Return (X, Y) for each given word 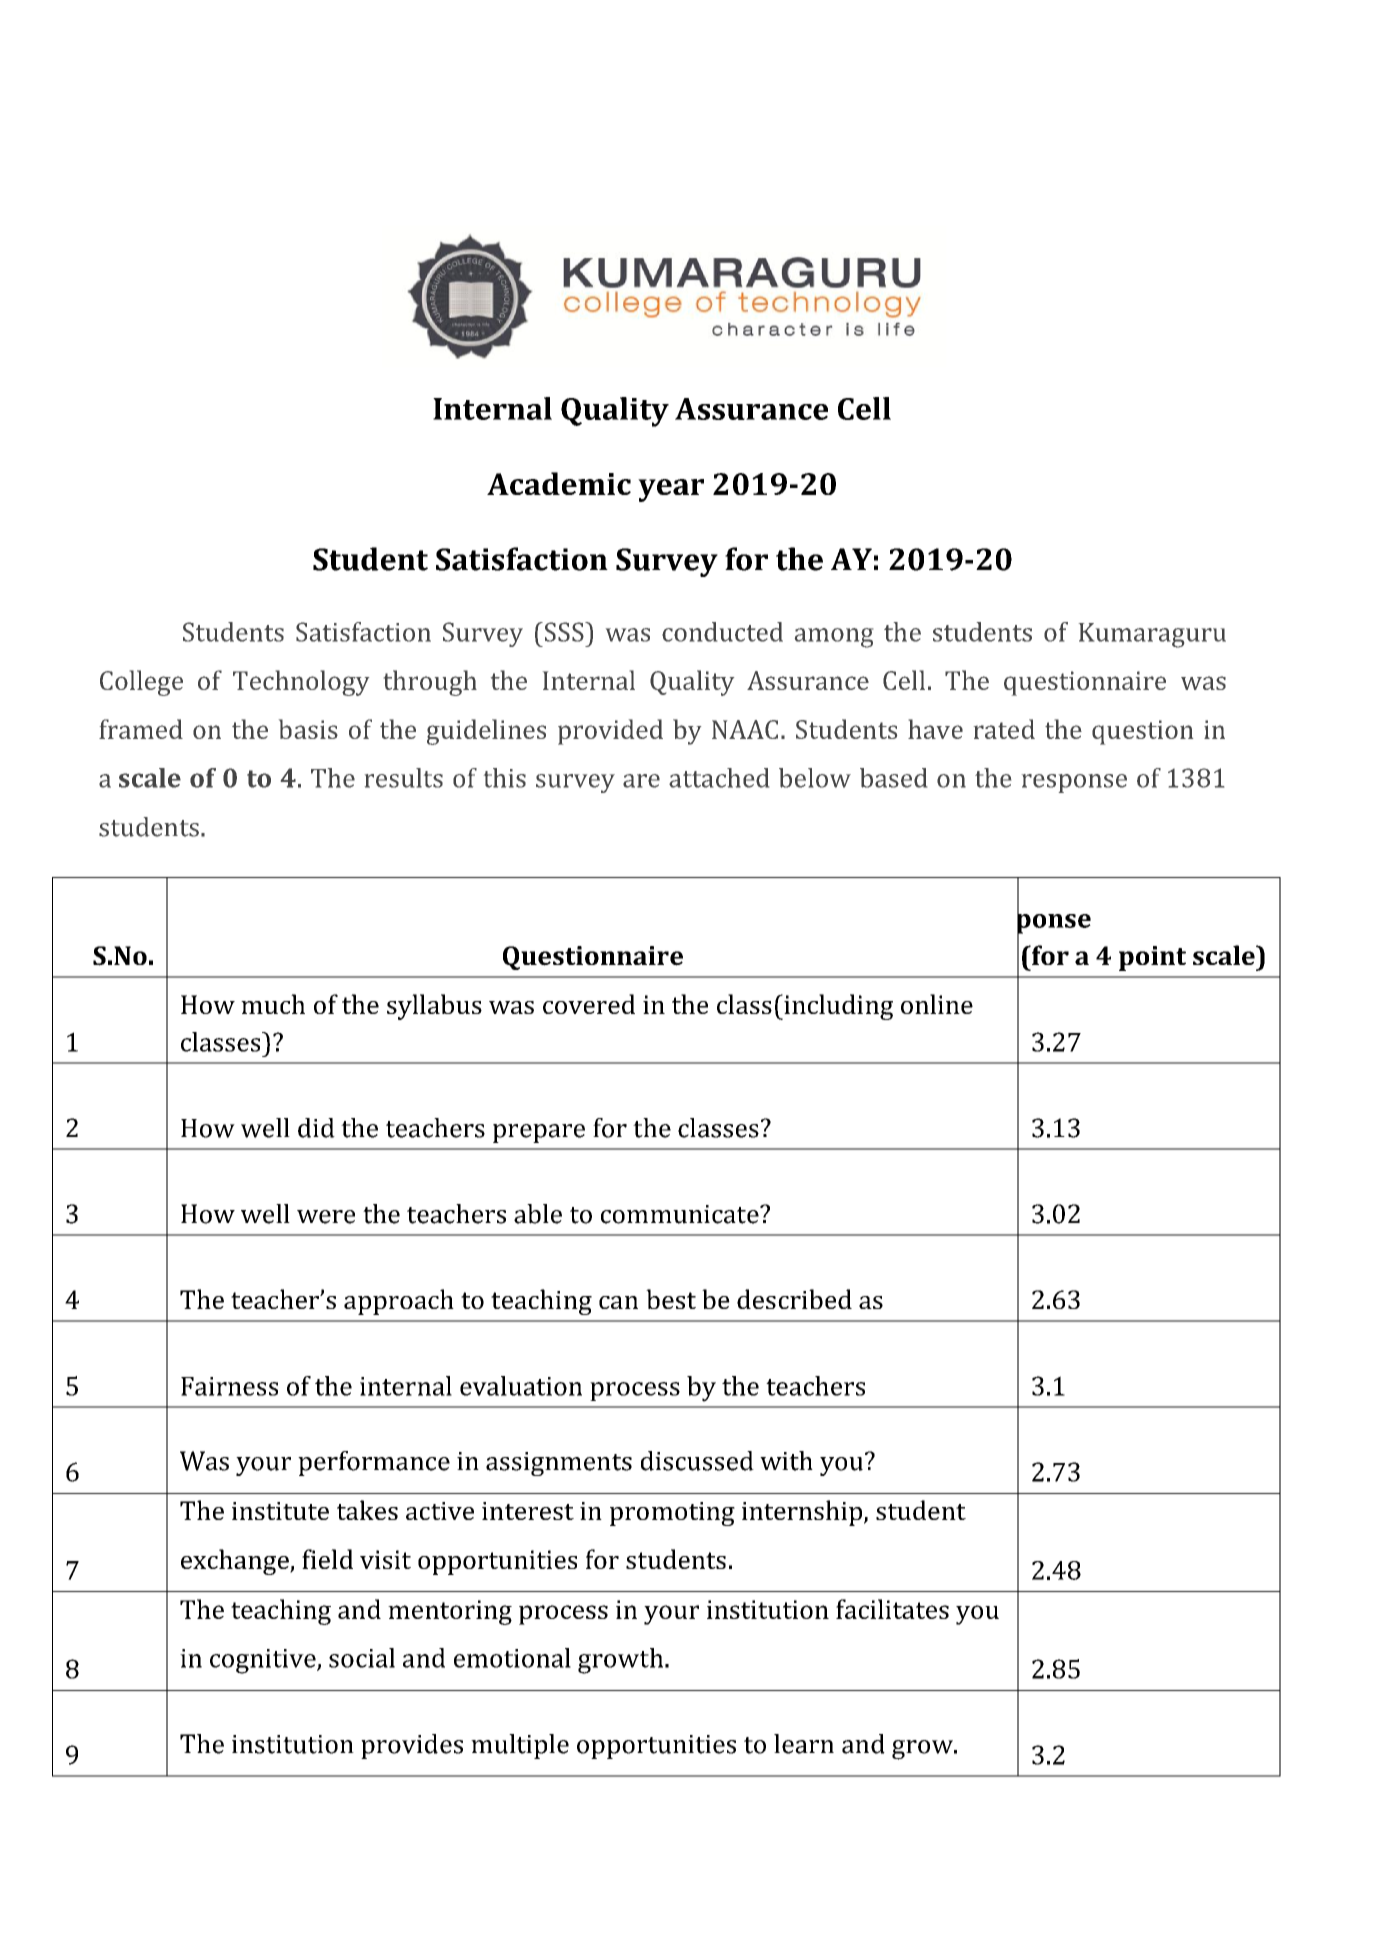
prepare (539, 1133)
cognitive (264, 1661)
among (834, 638)
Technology (301, 683)
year (671, 490)
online (937, 1004)
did (316, 1128)
